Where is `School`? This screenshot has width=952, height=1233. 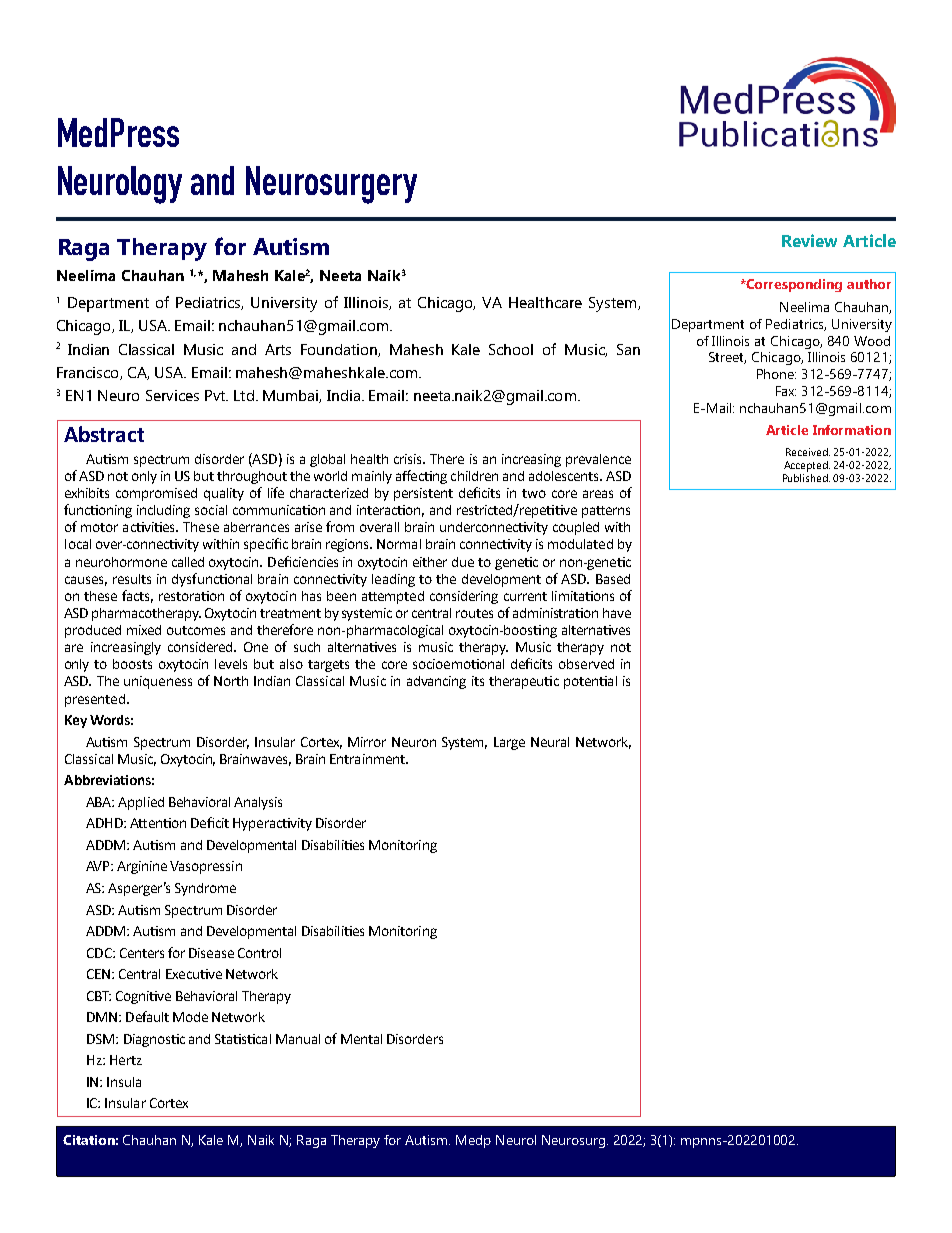
School is located at coordinates (511, 349).
